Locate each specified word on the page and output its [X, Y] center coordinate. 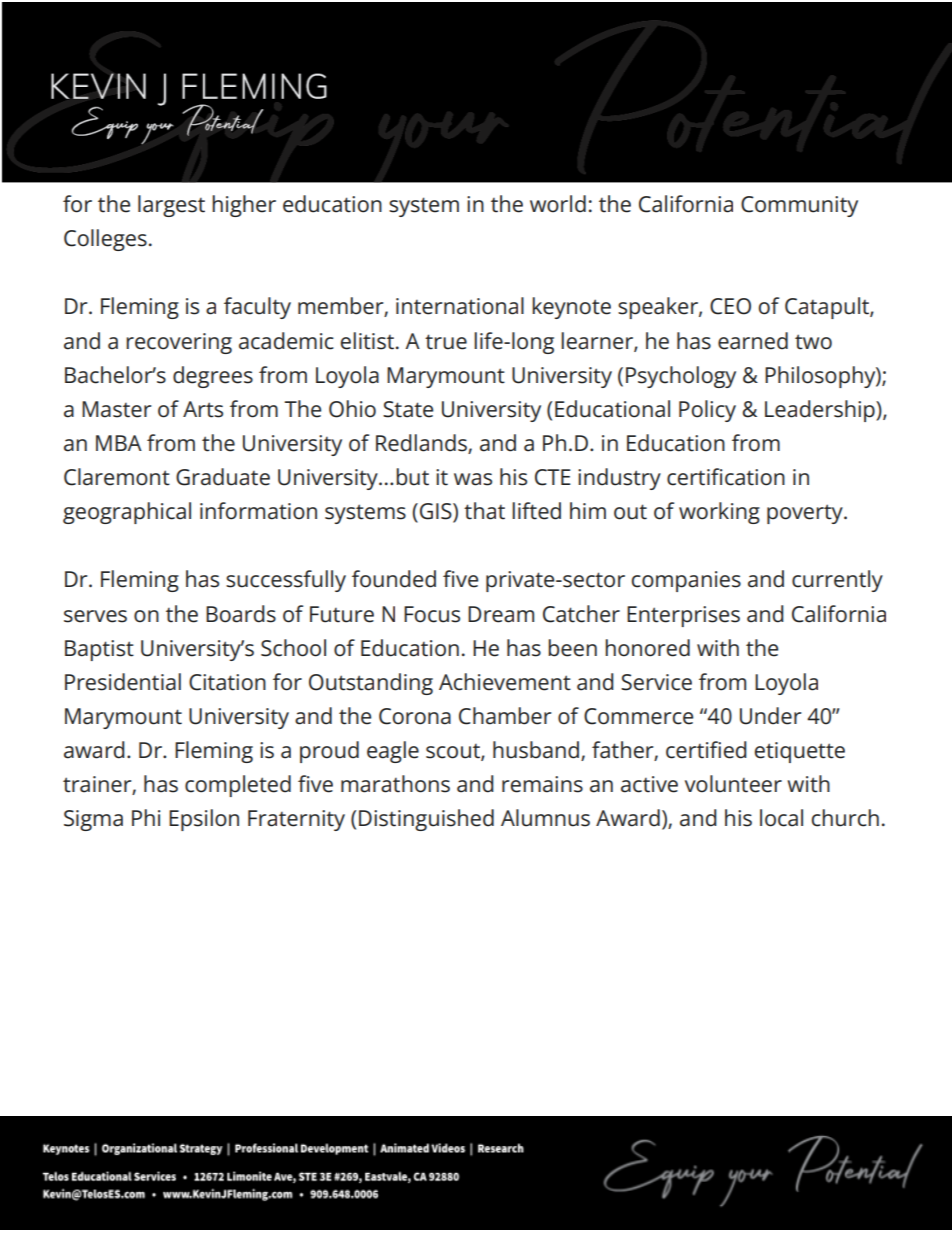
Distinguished [426, 820]
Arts [203, 409]
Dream [501, 614]
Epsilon [204, 820]
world [558, 204]
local [781, 818]
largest [171, 206]
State [408, 409]
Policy [707, 411]
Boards [241, 614]
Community [799, 206]
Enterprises [683, 616]
